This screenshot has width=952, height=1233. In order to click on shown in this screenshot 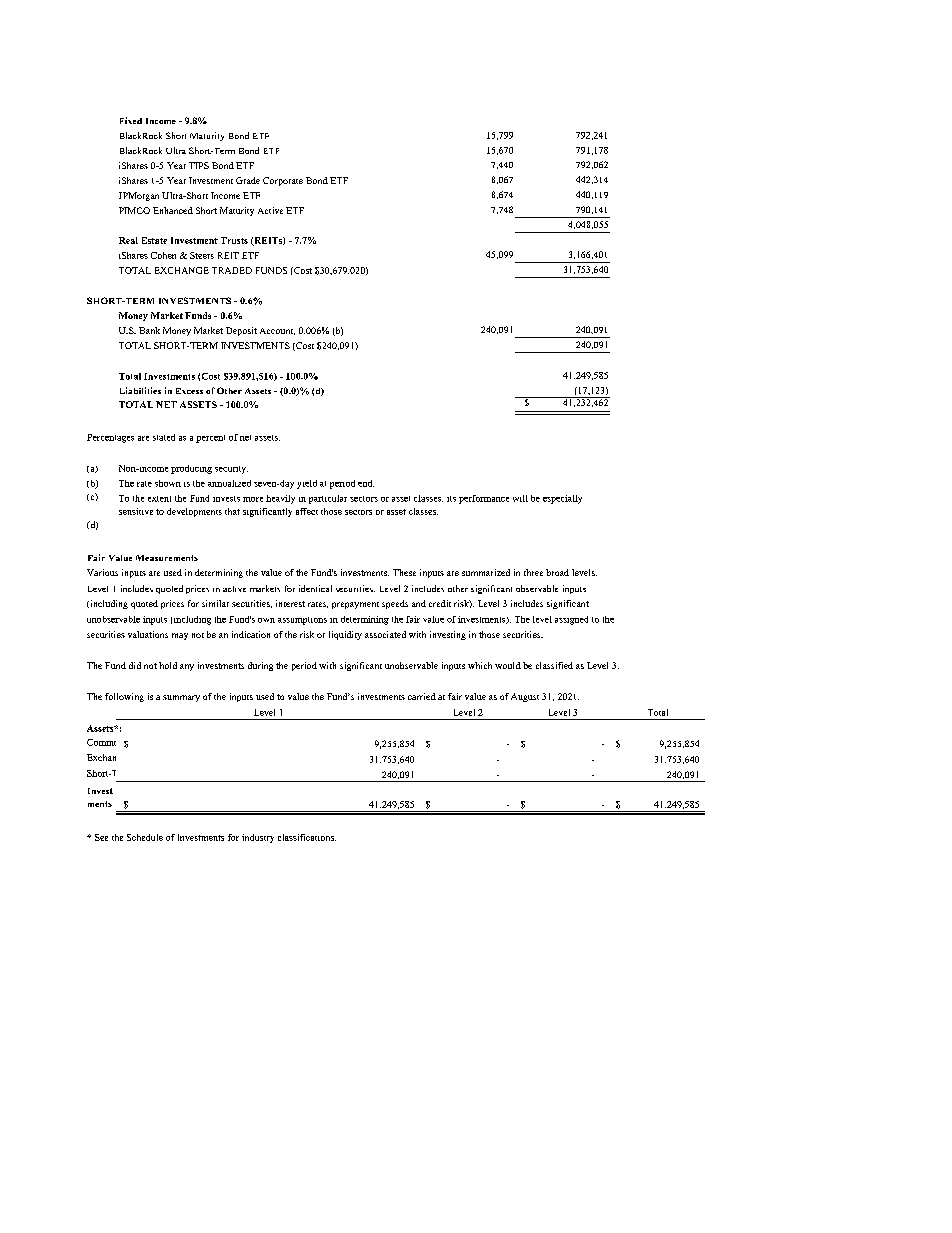, I will do `click(168, 483)`.
